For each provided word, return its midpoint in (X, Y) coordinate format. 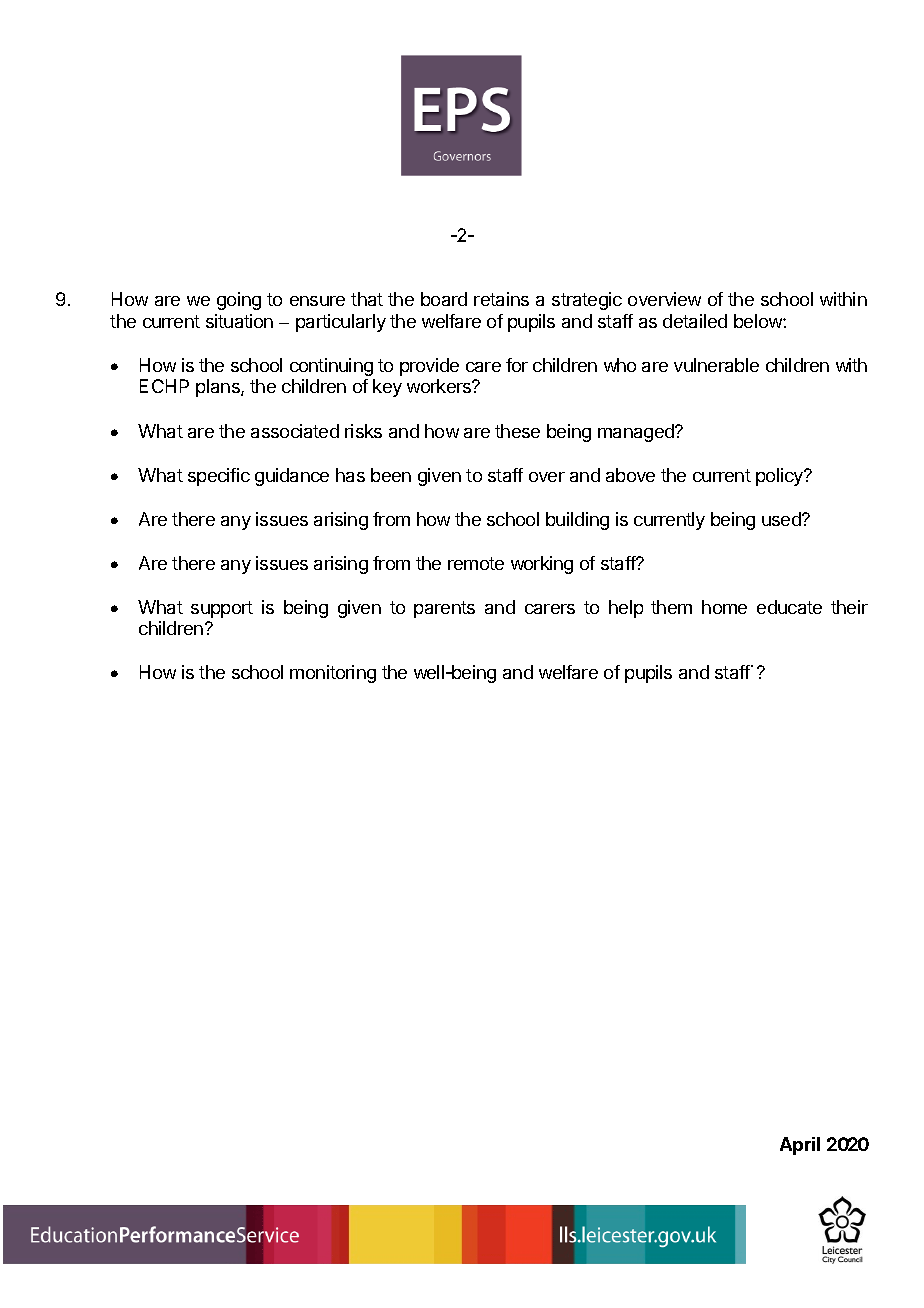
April (800, 1146)
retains (501, 299)
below (759, 321)
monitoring (333, 674)
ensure (317, 301)
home (724, 607)
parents (444, 609)
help (626, 609)
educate (789, 607)
